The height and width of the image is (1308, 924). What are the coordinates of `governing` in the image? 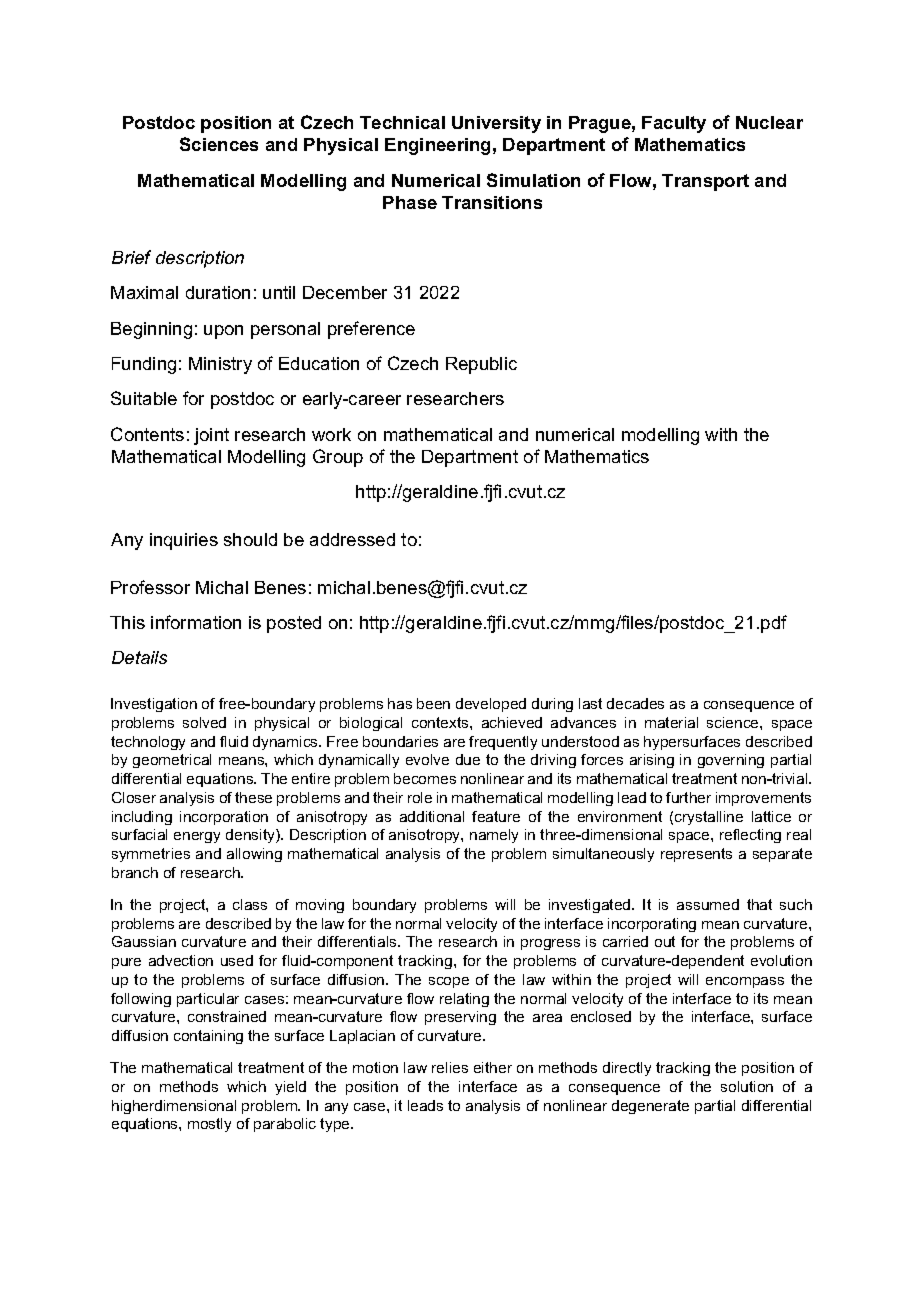 It's located at (731, 761).
